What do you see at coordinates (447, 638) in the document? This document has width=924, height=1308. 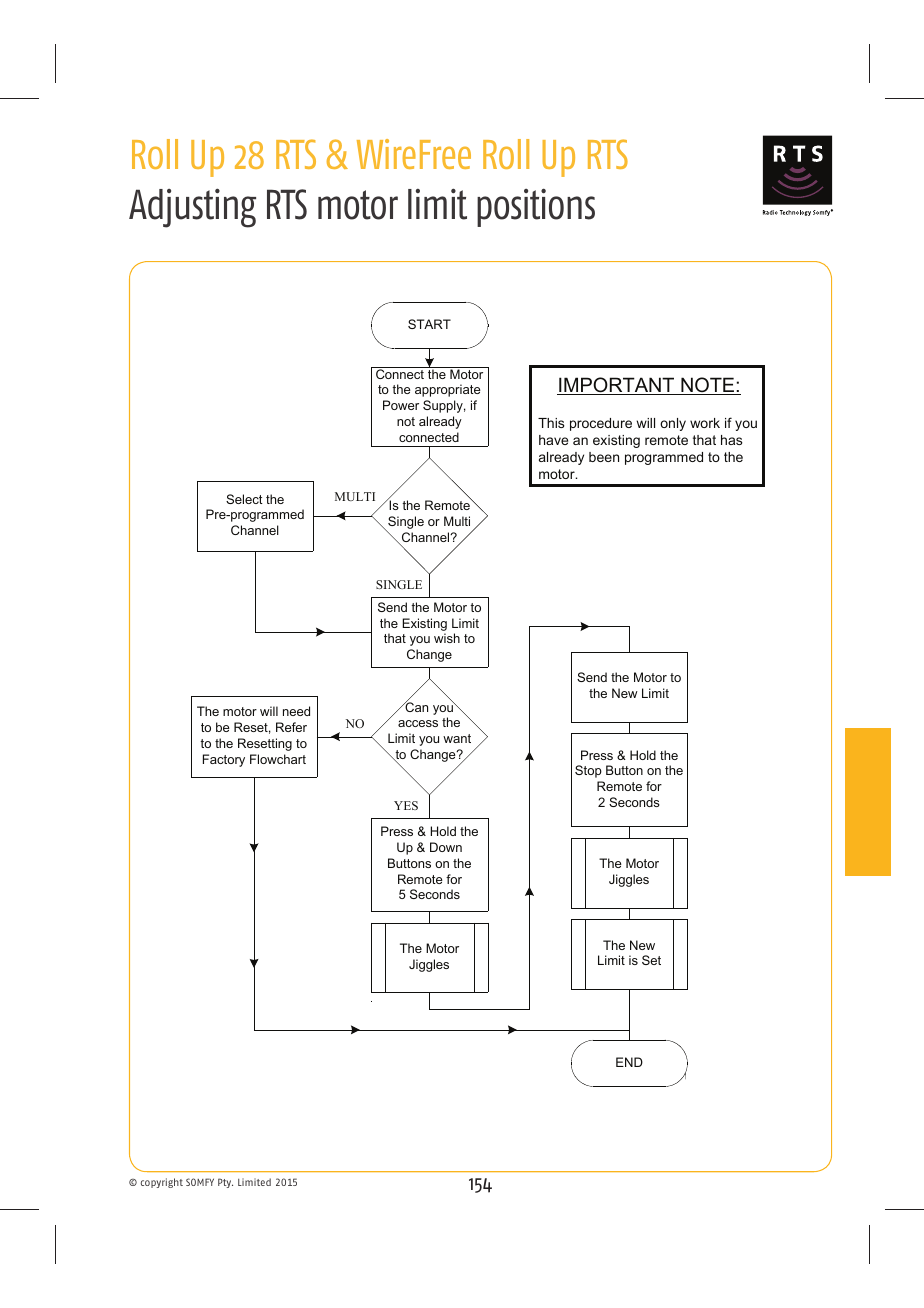 I see `wish` at bounding box center [447, 638].
